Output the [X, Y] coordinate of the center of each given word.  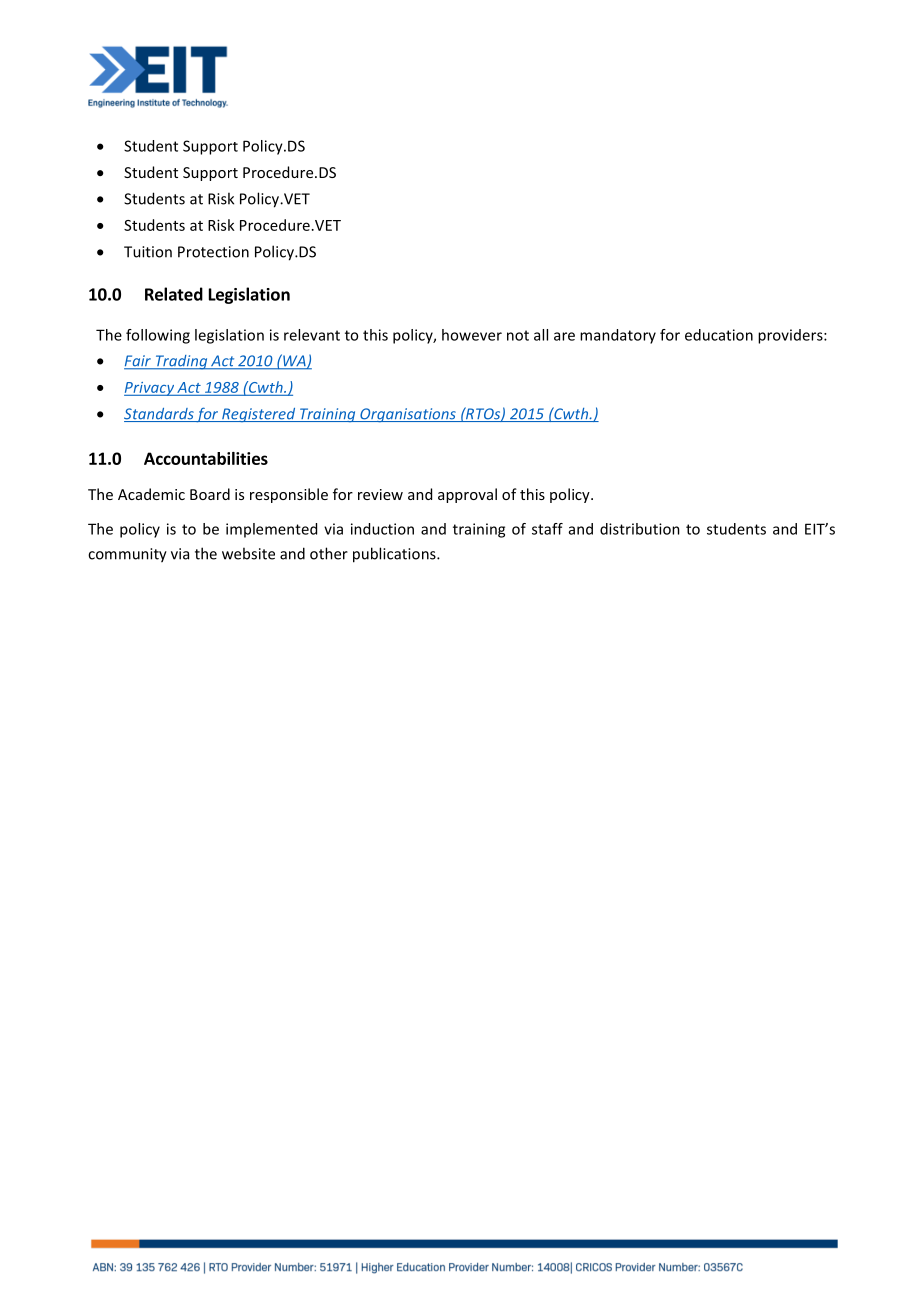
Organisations [408, 415]
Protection [213, 252]
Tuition [148, 252]
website [248, 553]
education [719, 335]
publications [395, 555]
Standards [159, 415]
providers [791, 336]
